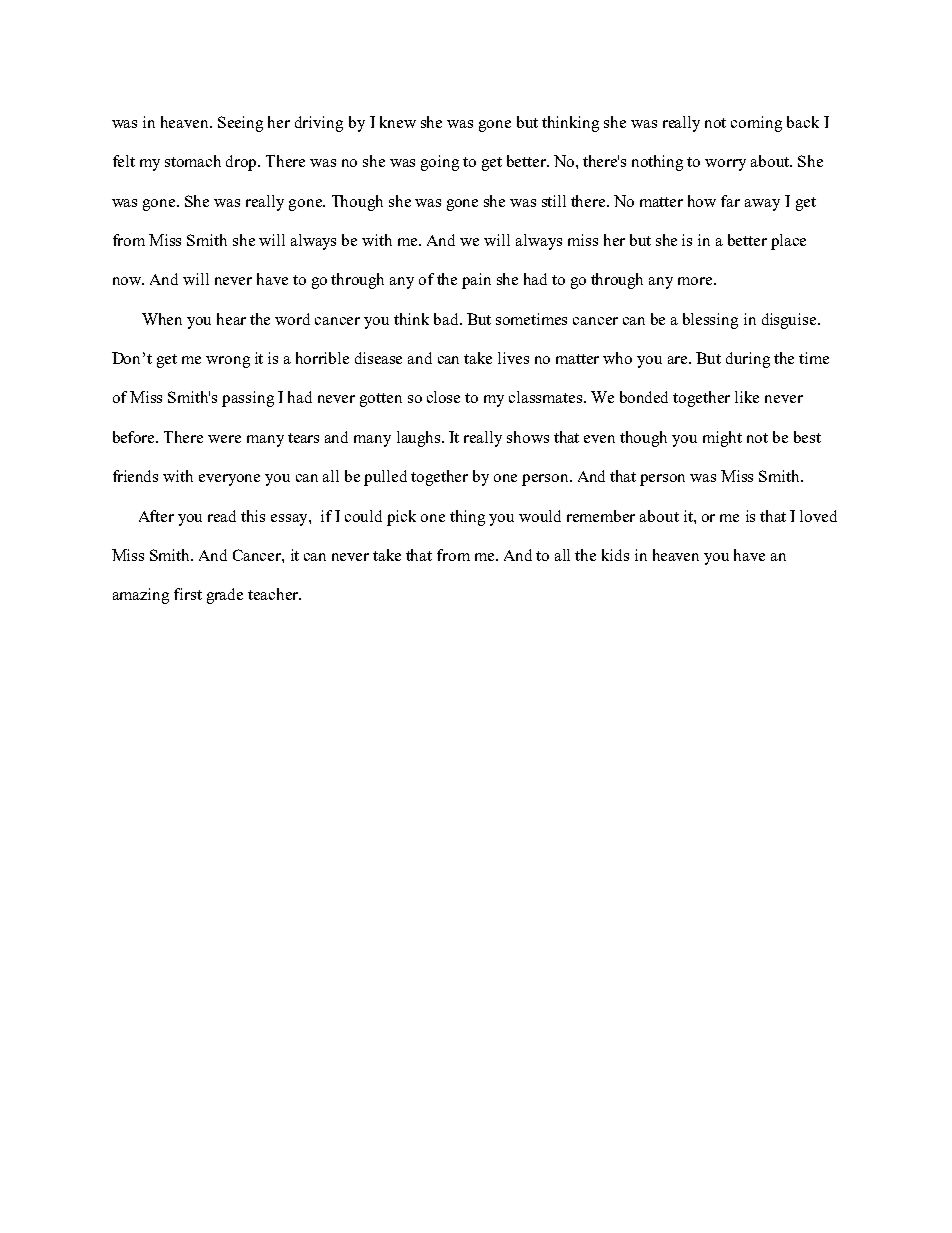 This image has width=952, height=1233. I want to click on might, so click(722, 439).
